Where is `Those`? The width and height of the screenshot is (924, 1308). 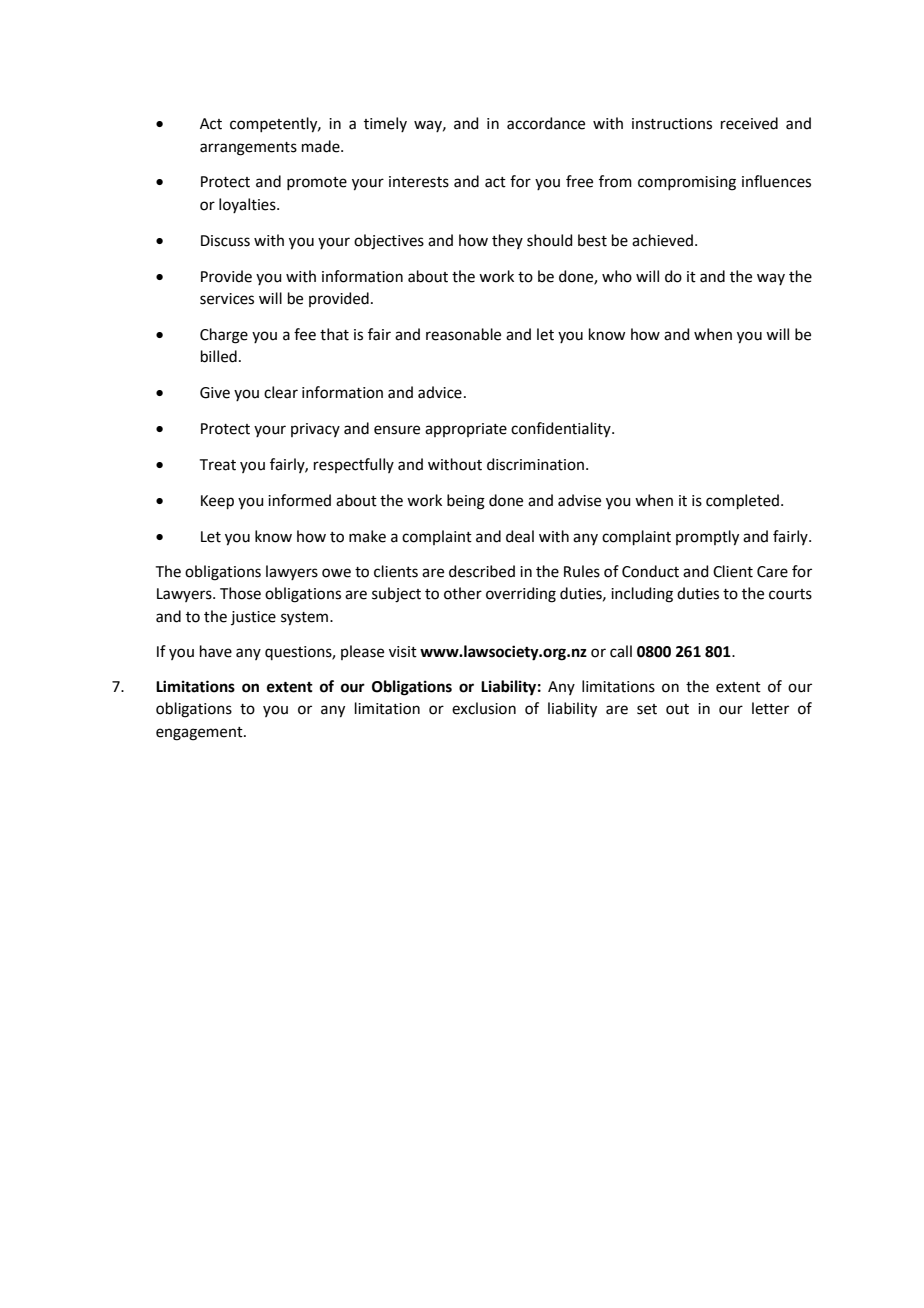 Those is located at coordinates (240, 593).
